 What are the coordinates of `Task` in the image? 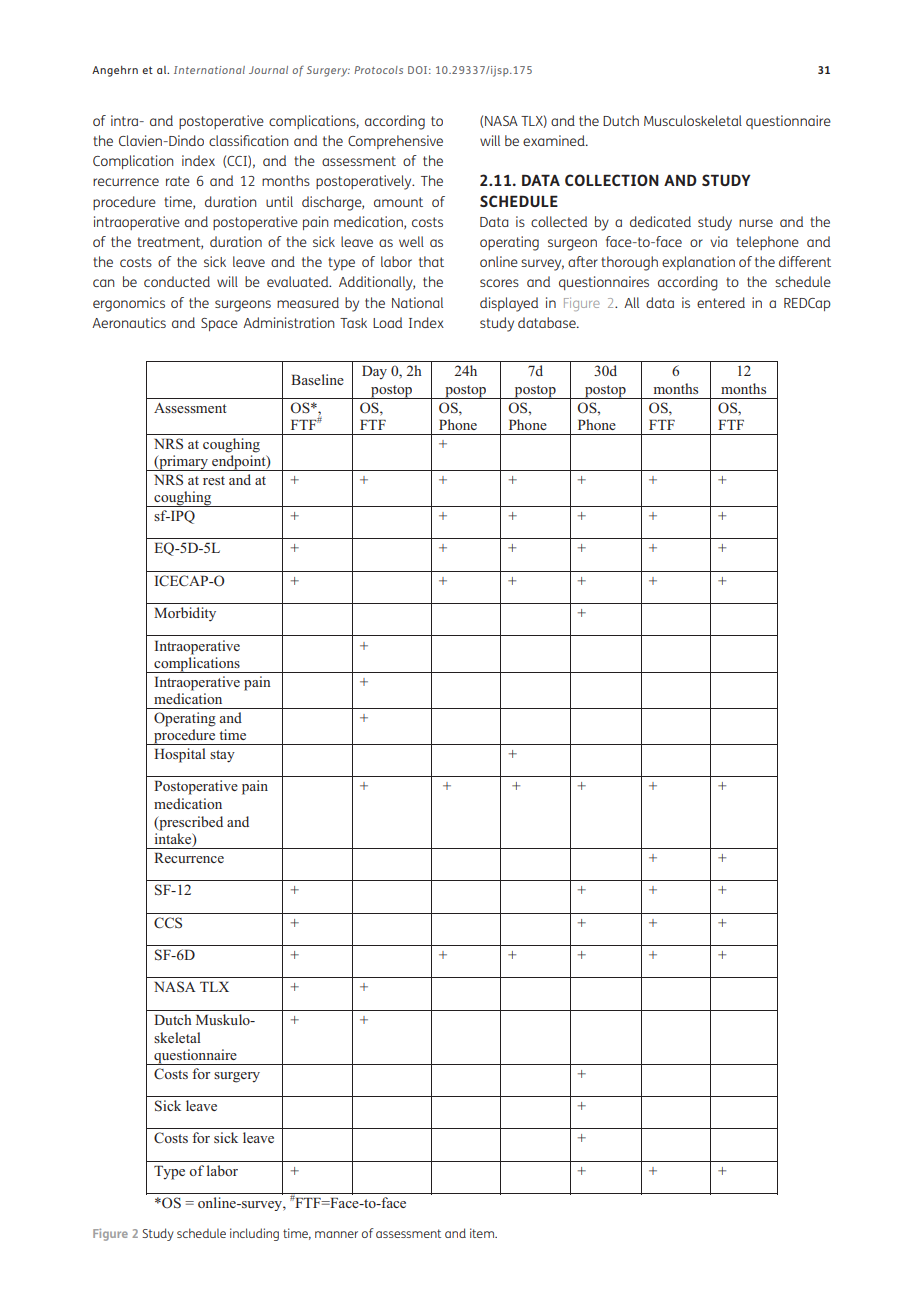 It's located at (353, 323).
